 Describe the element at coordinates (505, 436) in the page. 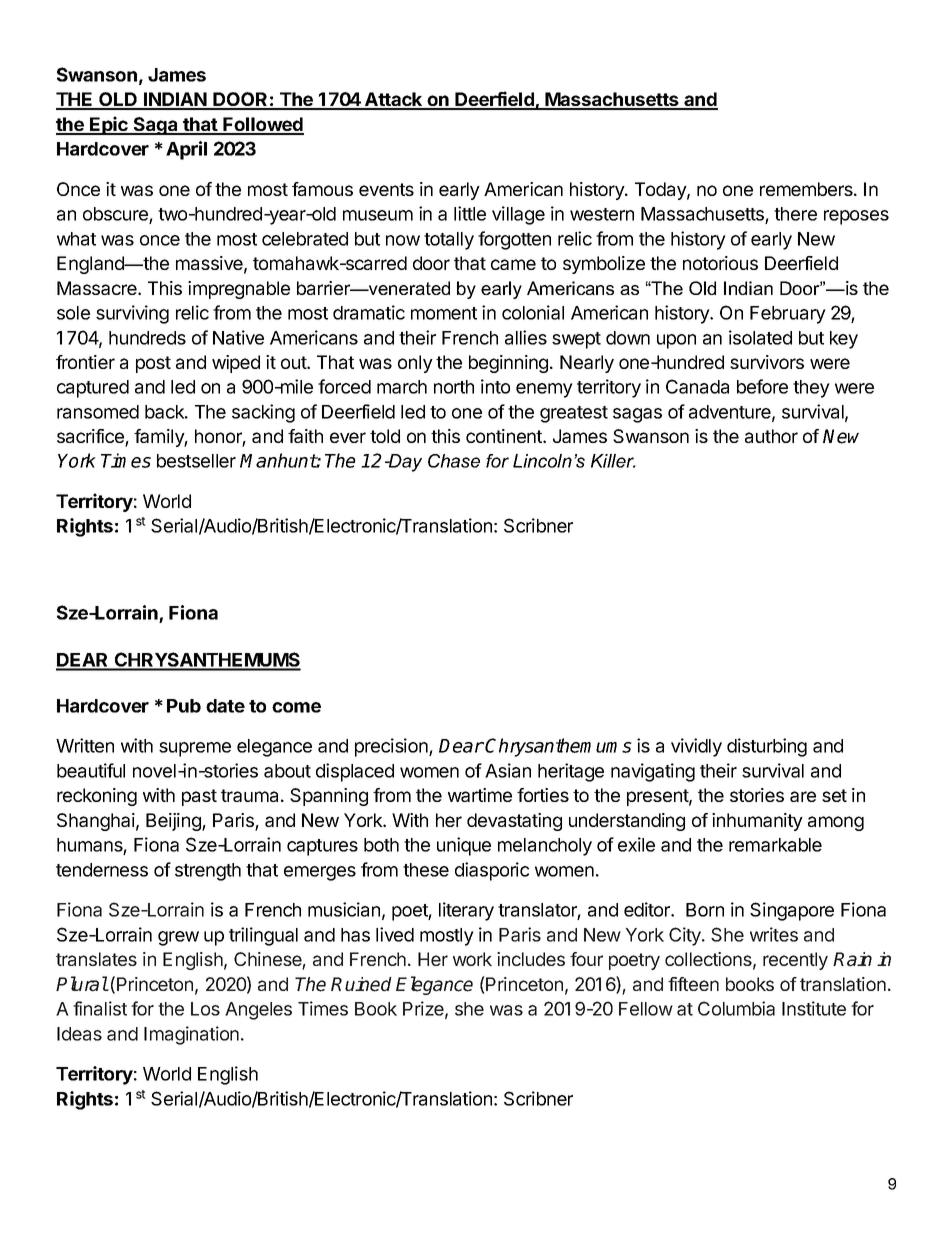

I see `continent` at that location.
